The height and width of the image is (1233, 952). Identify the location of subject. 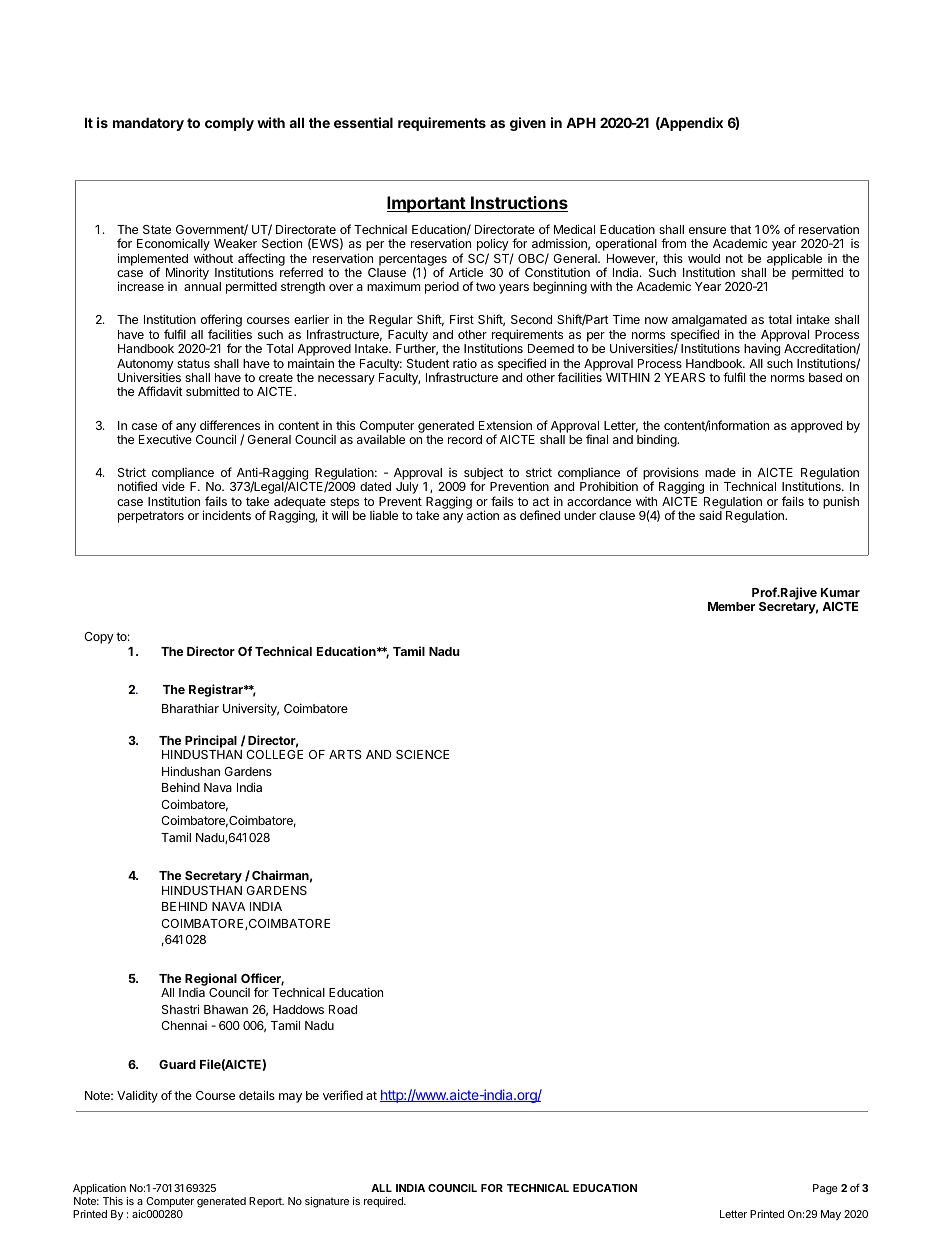
(483, 475).
